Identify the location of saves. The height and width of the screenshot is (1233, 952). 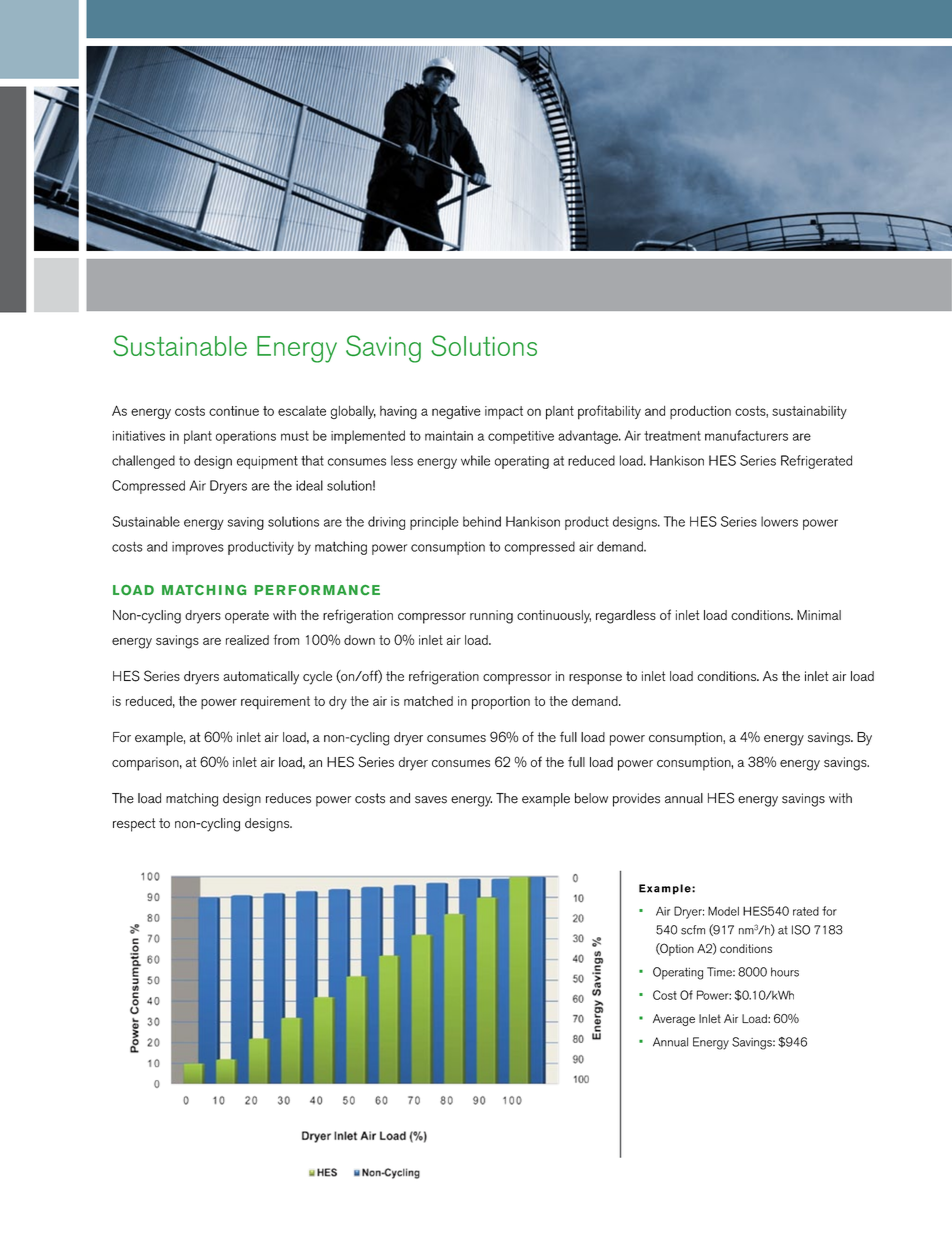
(431, 800).
